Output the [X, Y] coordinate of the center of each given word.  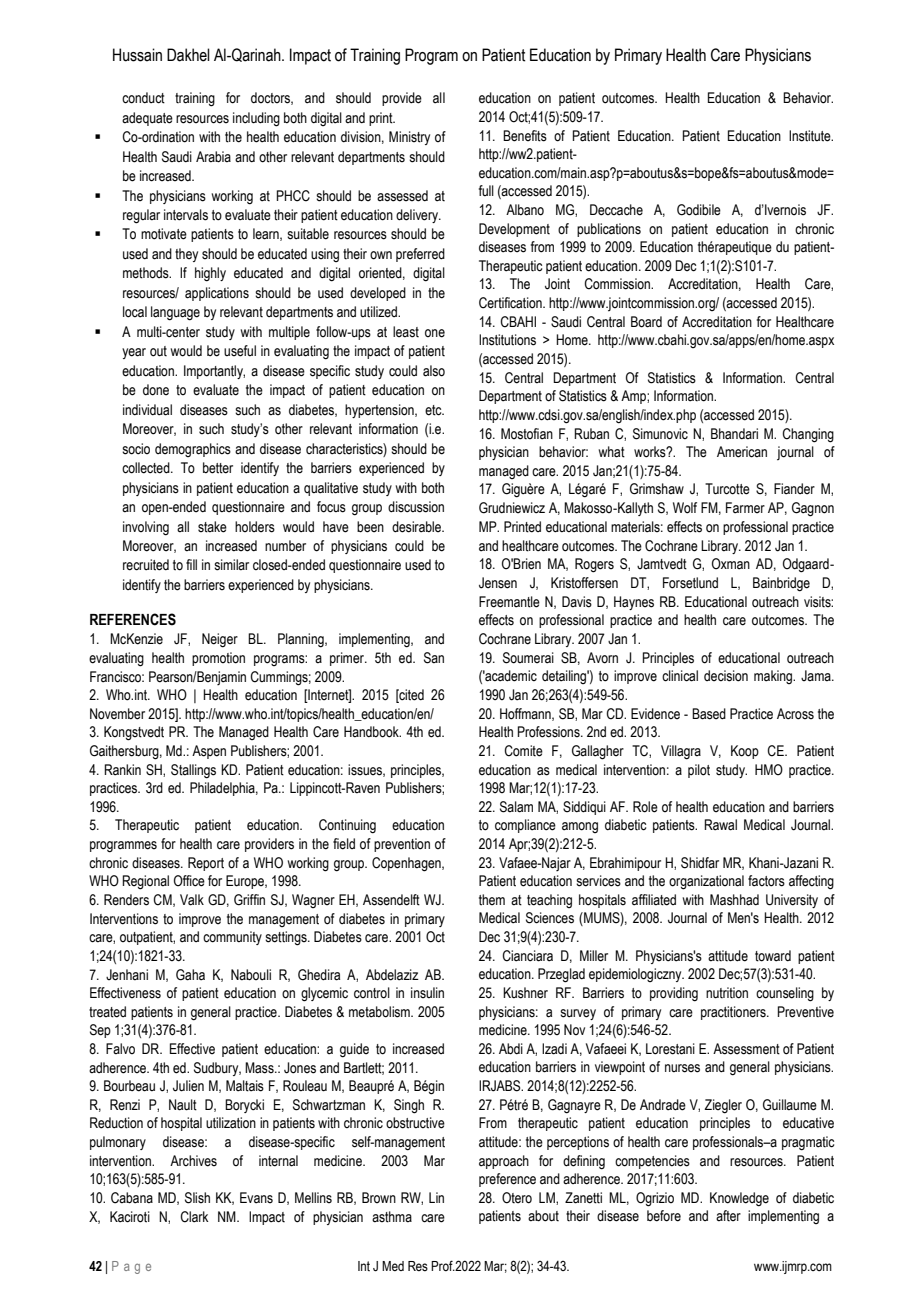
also [434, 371]
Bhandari [734, 434]
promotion [218, 659]
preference [507, 1180]
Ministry [409, 138]
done [156, 390]
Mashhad [734, 900]
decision [726, 676]
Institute [811, 136]
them [492, 900]
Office [189, 881]
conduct [143, 98]
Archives [193, 1161]
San [434, 658]
